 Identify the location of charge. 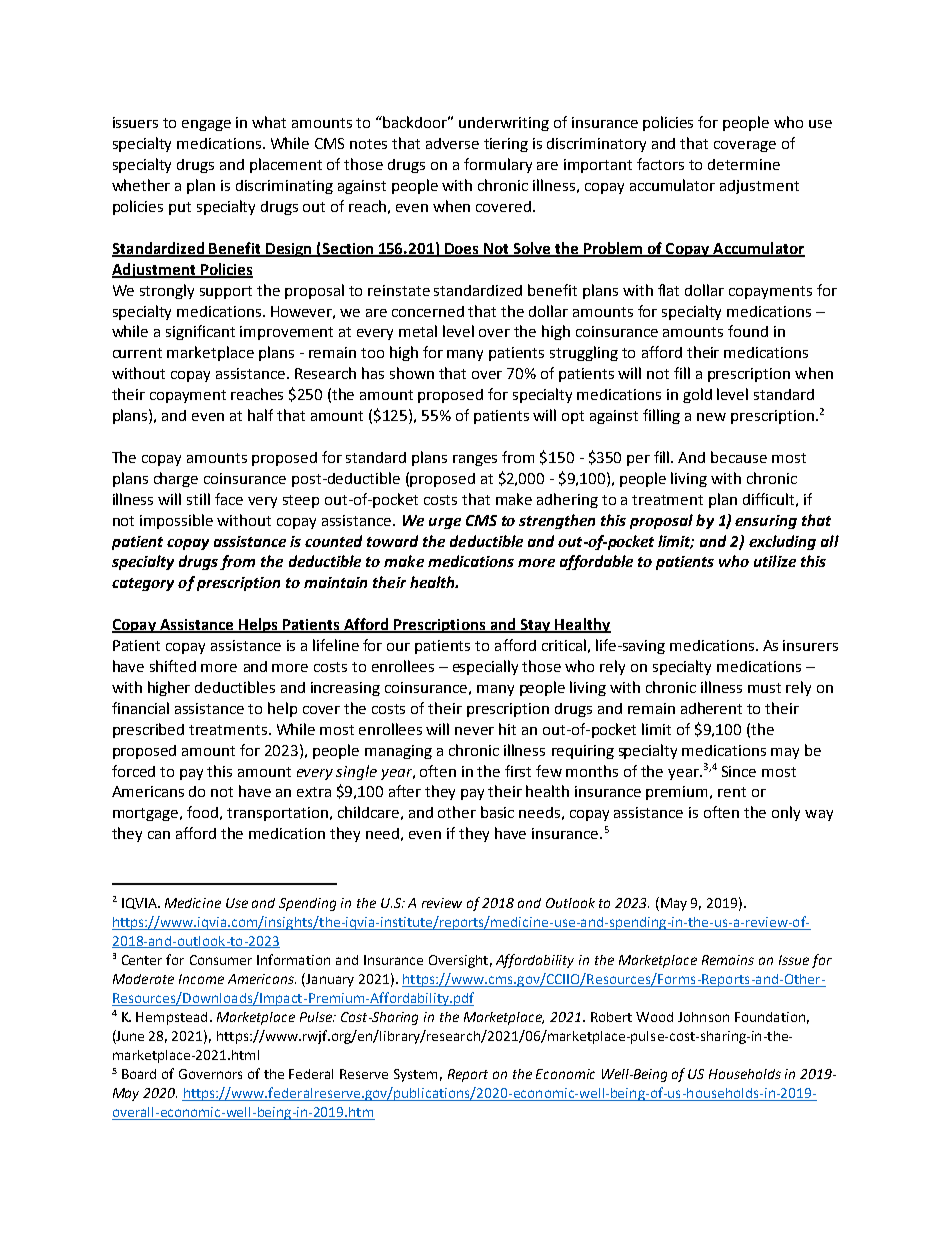
(176, 479).
